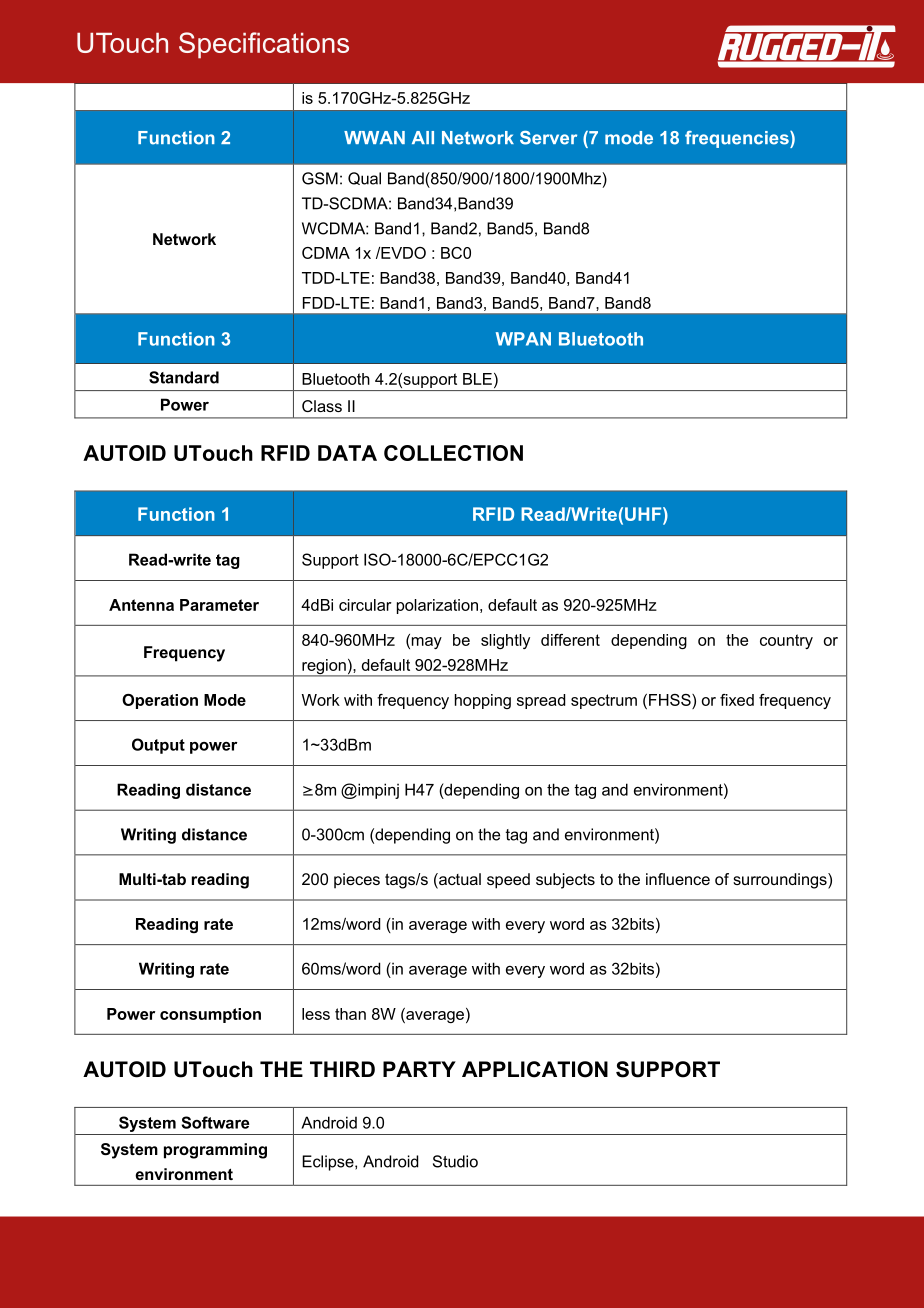  Describe the element at coordinates (737, 700) in the screenshot. I see `fixed` at that location.
